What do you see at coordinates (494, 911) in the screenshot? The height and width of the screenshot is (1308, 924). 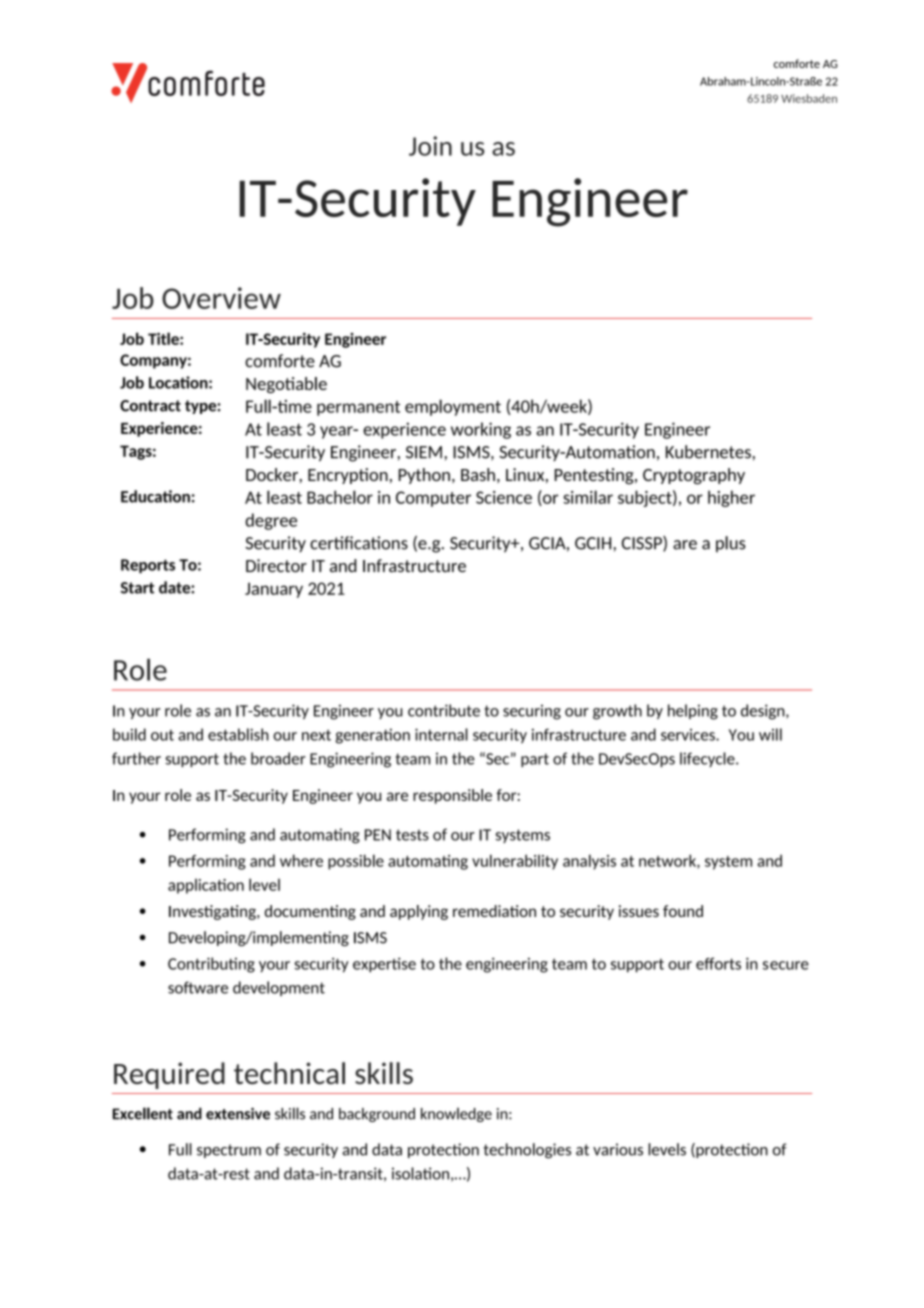 I see `remediation` at bounding box center [494, 911].
